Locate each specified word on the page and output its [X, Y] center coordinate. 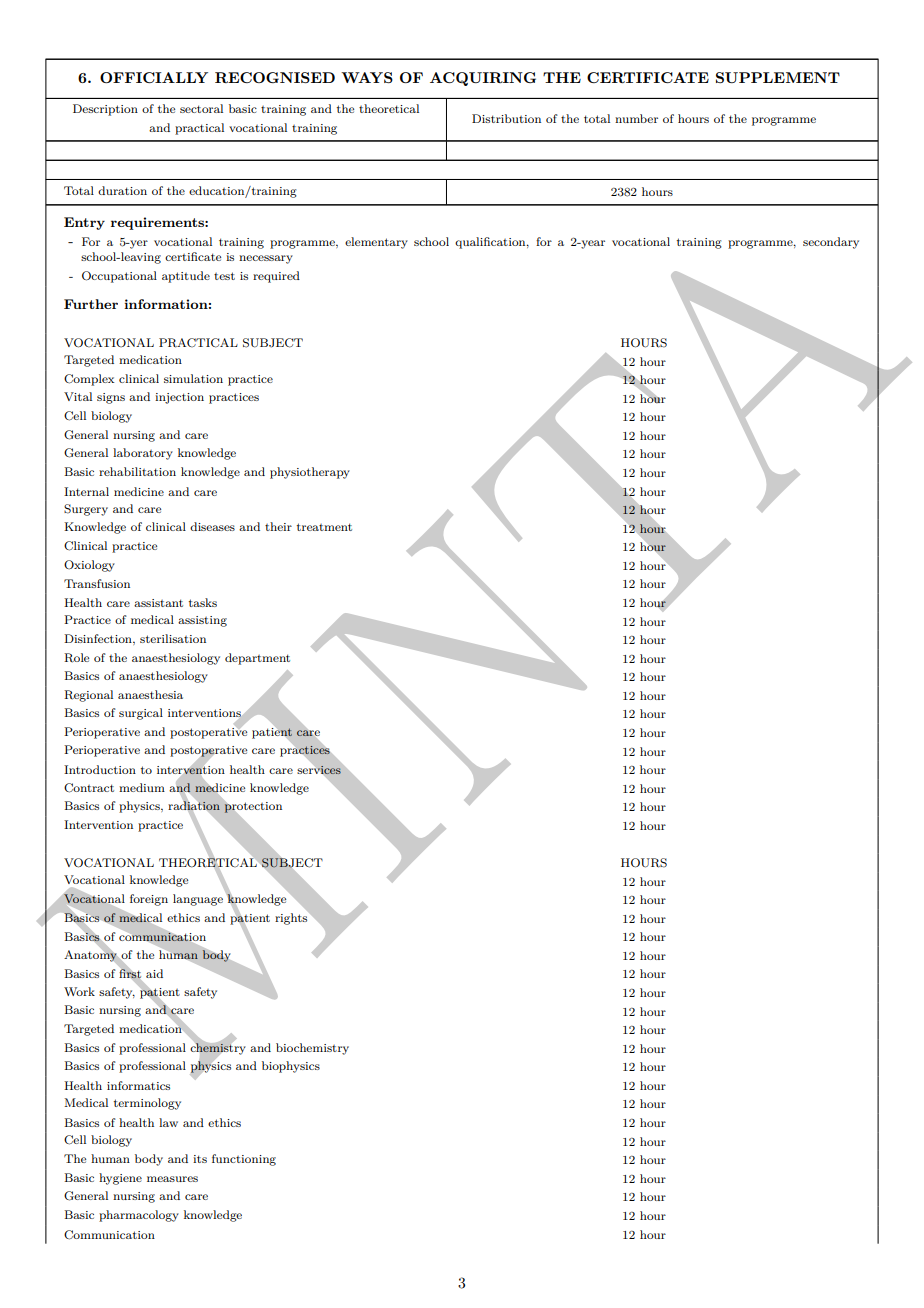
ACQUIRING [483, 79]
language [198, 900]
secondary [831, 243]
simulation [193, 378]
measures [172, 1179]
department [257, 659]
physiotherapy [310, 473]
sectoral [201, 108]
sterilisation [173, 638]
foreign [149, 900]
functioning [244, 1160]
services [319, 770]
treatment [324, 527]
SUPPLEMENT [778, 77]
